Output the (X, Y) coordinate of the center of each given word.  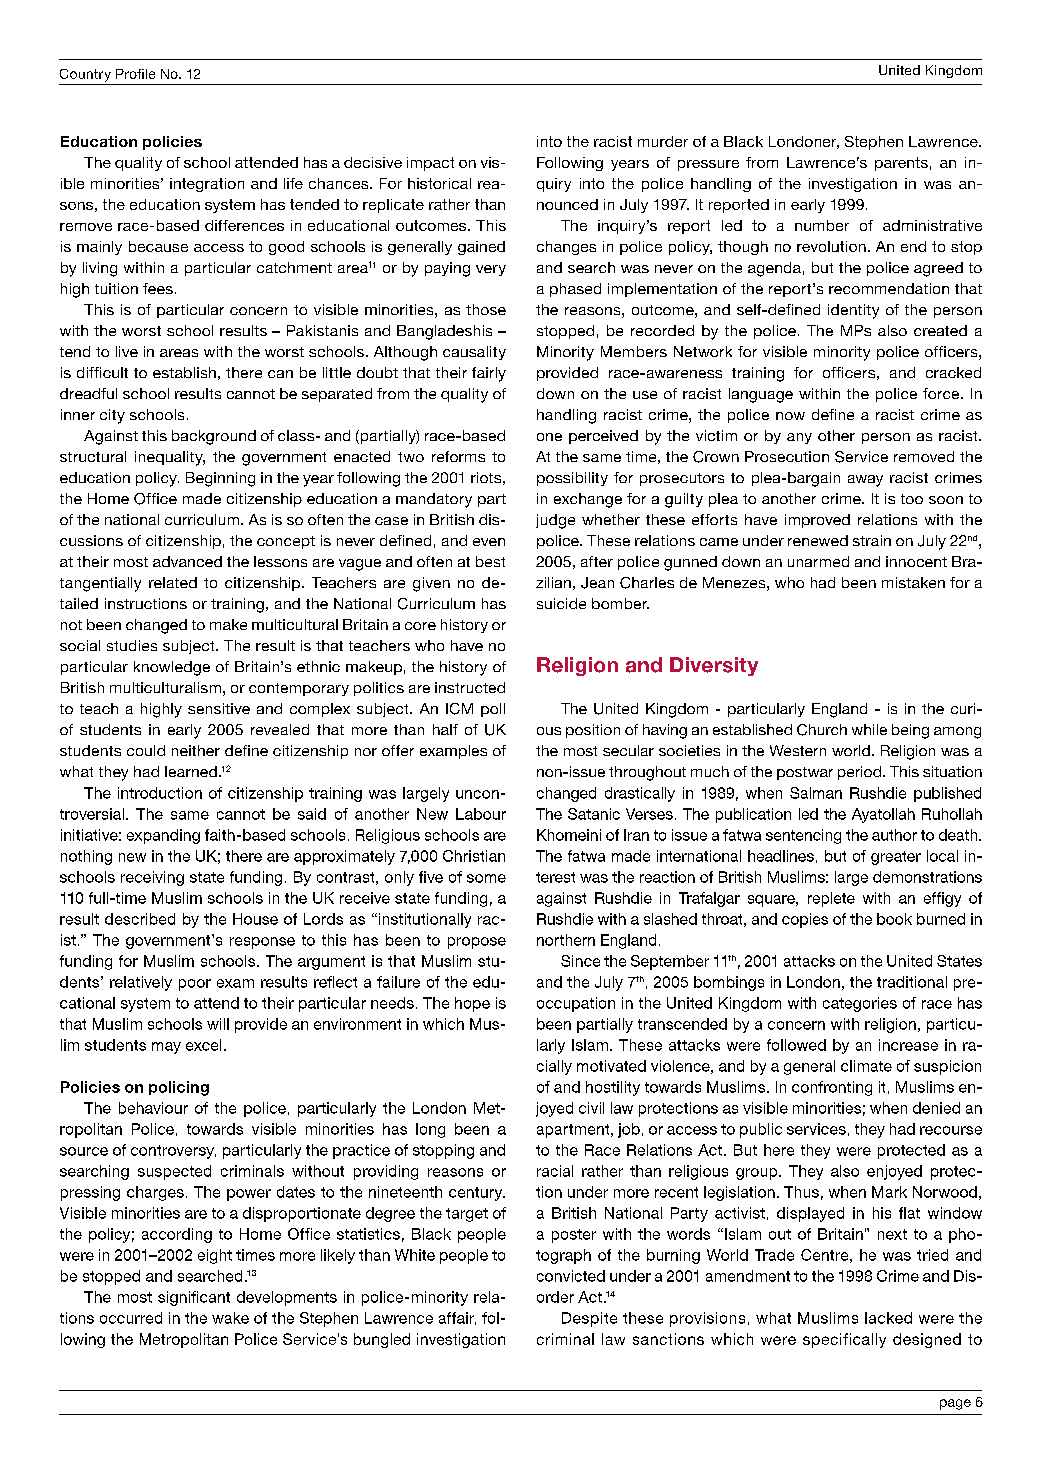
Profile (135, 74)
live (127, 351)
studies (132, 645)
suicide (561, 603)
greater (896, 858)
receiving (152, 878)
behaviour (153, 1108)
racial (555, 1171)
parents (901, 164)
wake (230, 1318)
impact (430, 164)
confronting (832, 1088)
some (486, 878)
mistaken (913, 582)
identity (853, 311)
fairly (489, 374)
